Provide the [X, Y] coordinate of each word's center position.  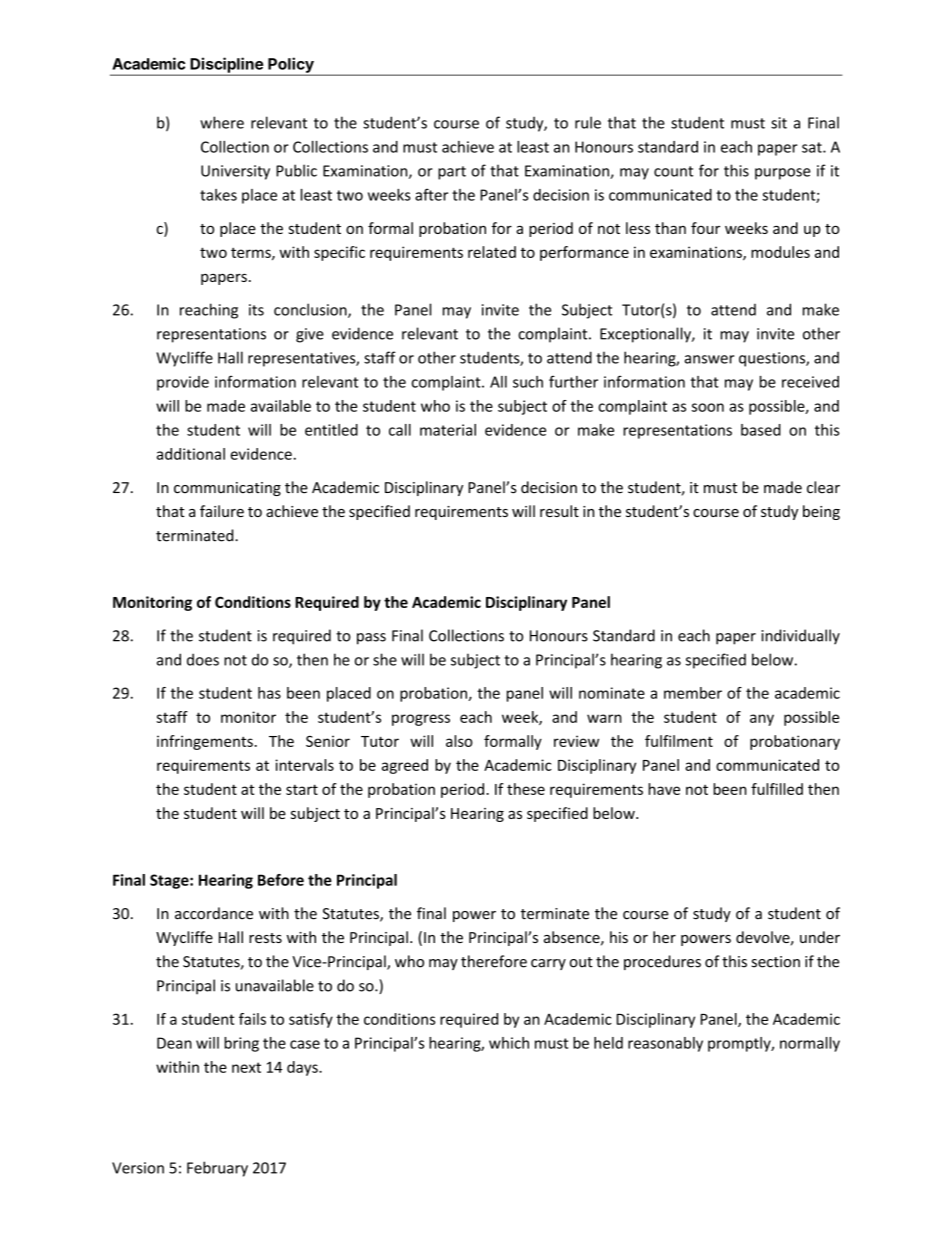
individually [800, 637]
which [509, 1043]
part [452, 173]
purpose [783, 174]
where [222, 122]
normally [810, 1044]
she [385, 659]
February [217, 1169]
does [203, 659]
